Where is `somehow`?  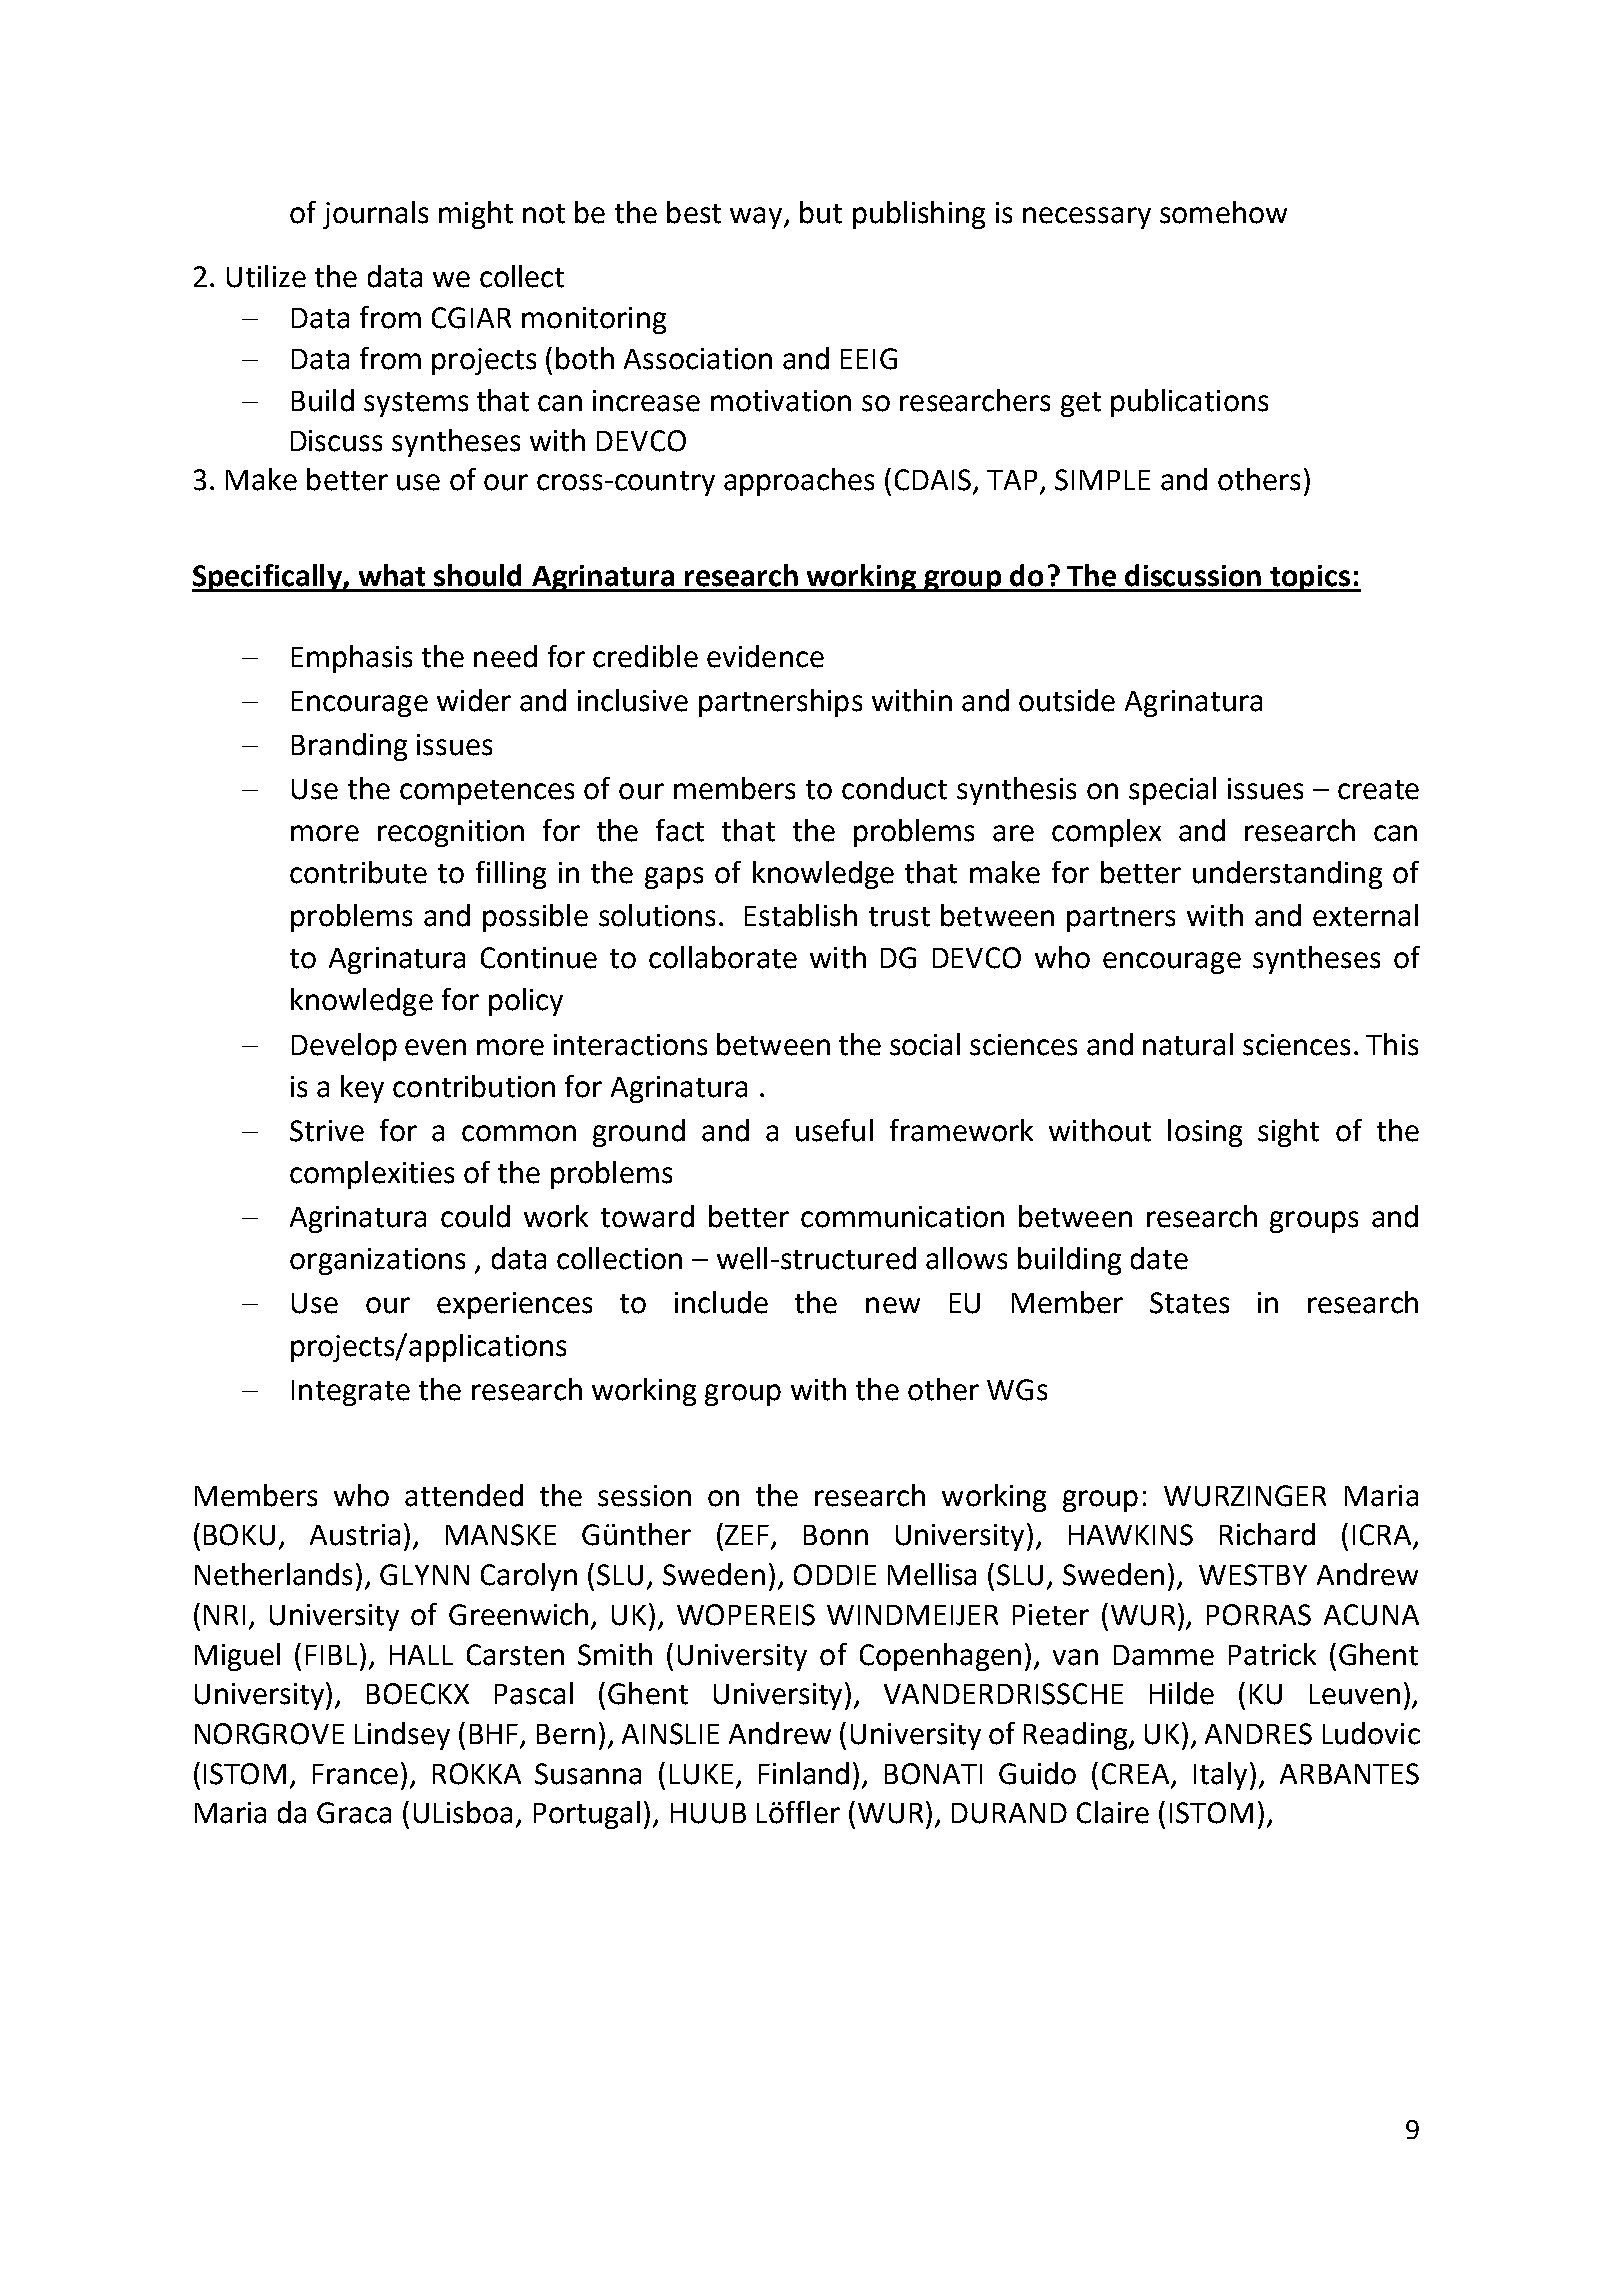
somehow is located at coordinates (1223, 212).
